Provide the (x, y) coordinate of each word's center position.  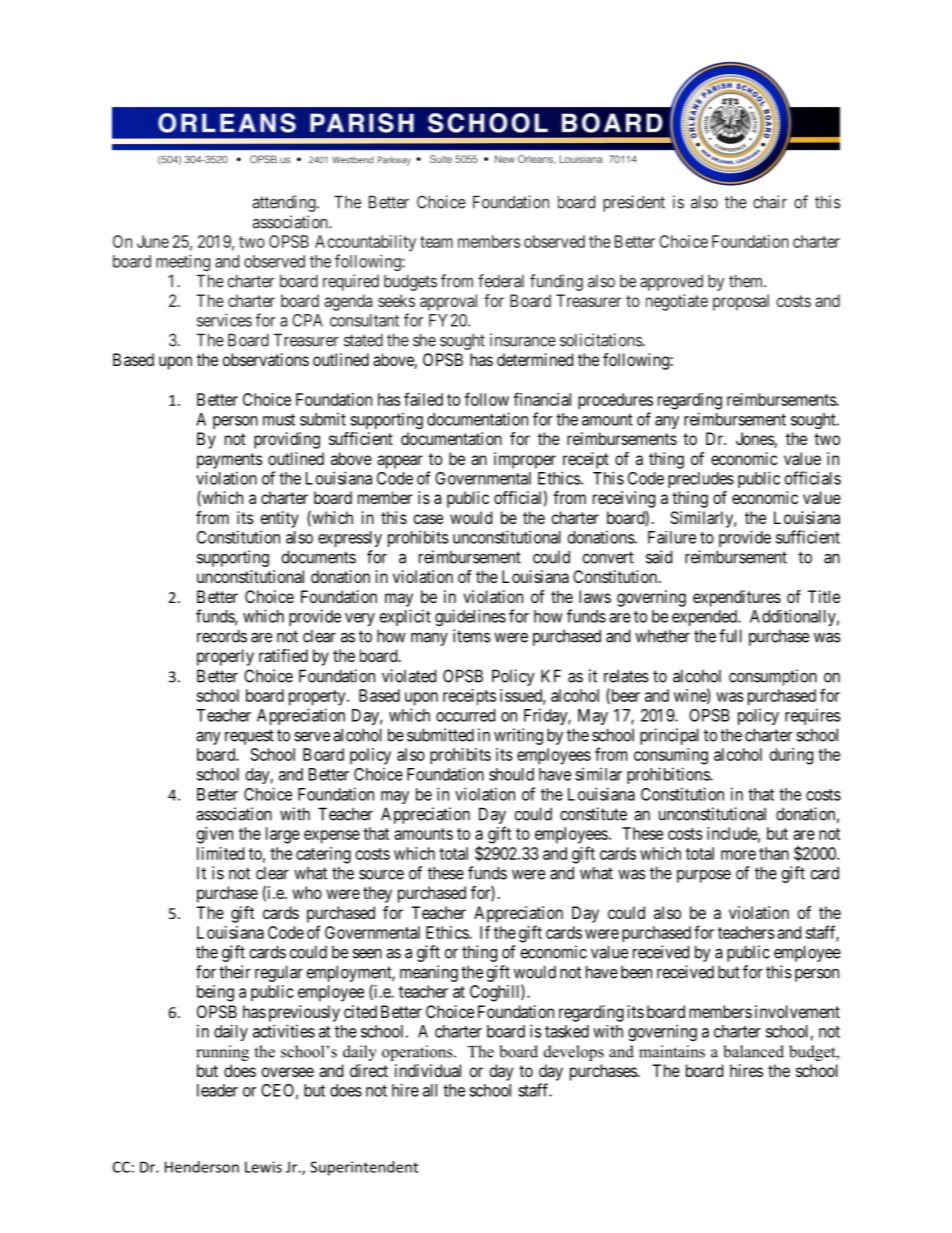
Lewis (263, 1167)
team (436, 242)
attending (285, 203)
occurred (465, 715)
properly (225, 657)
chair (770, 202)
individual (428, 1070)
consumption (773, 677)
